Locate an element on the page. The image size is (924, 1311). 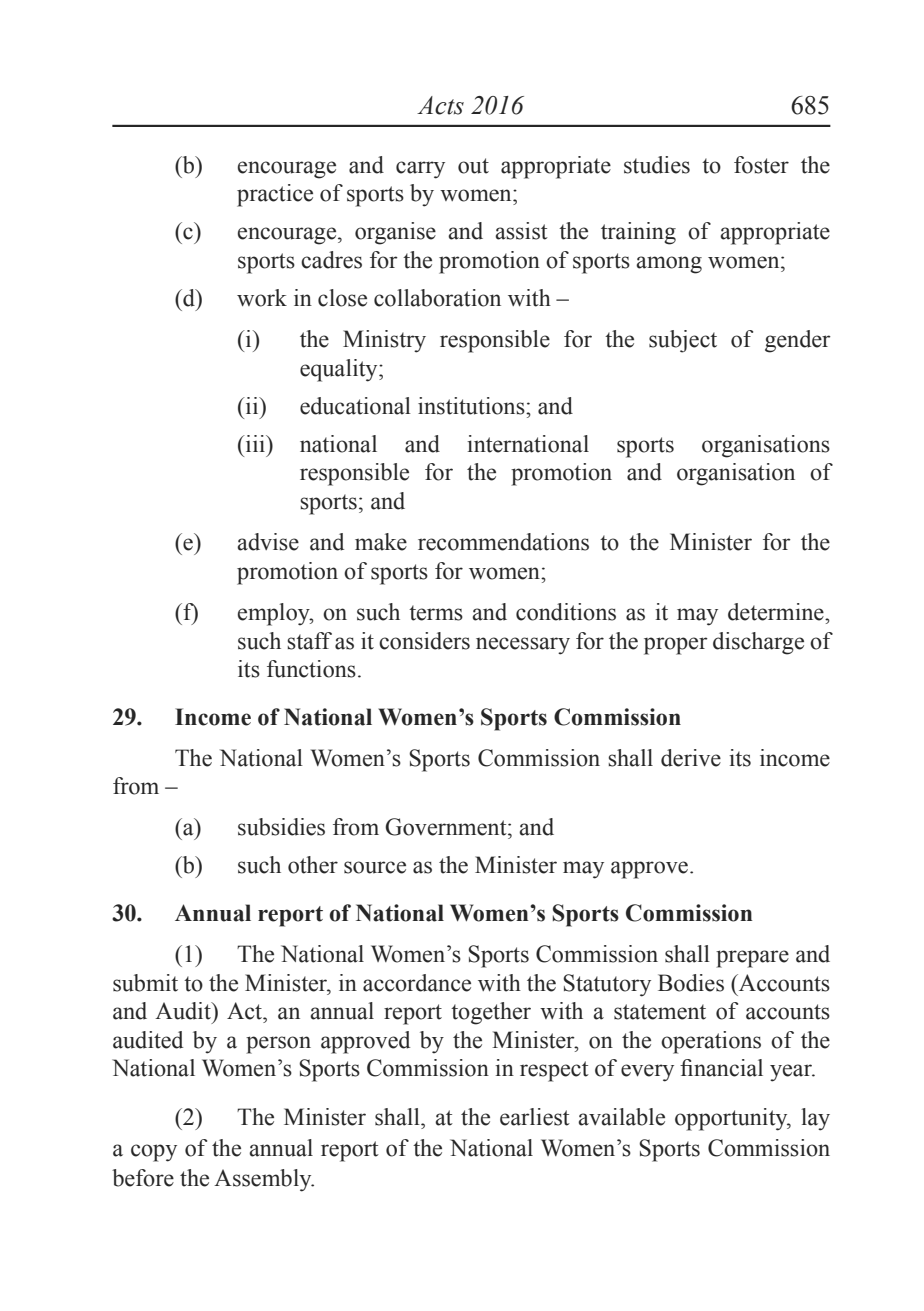
prepare is located at coordinates (752, 959).
